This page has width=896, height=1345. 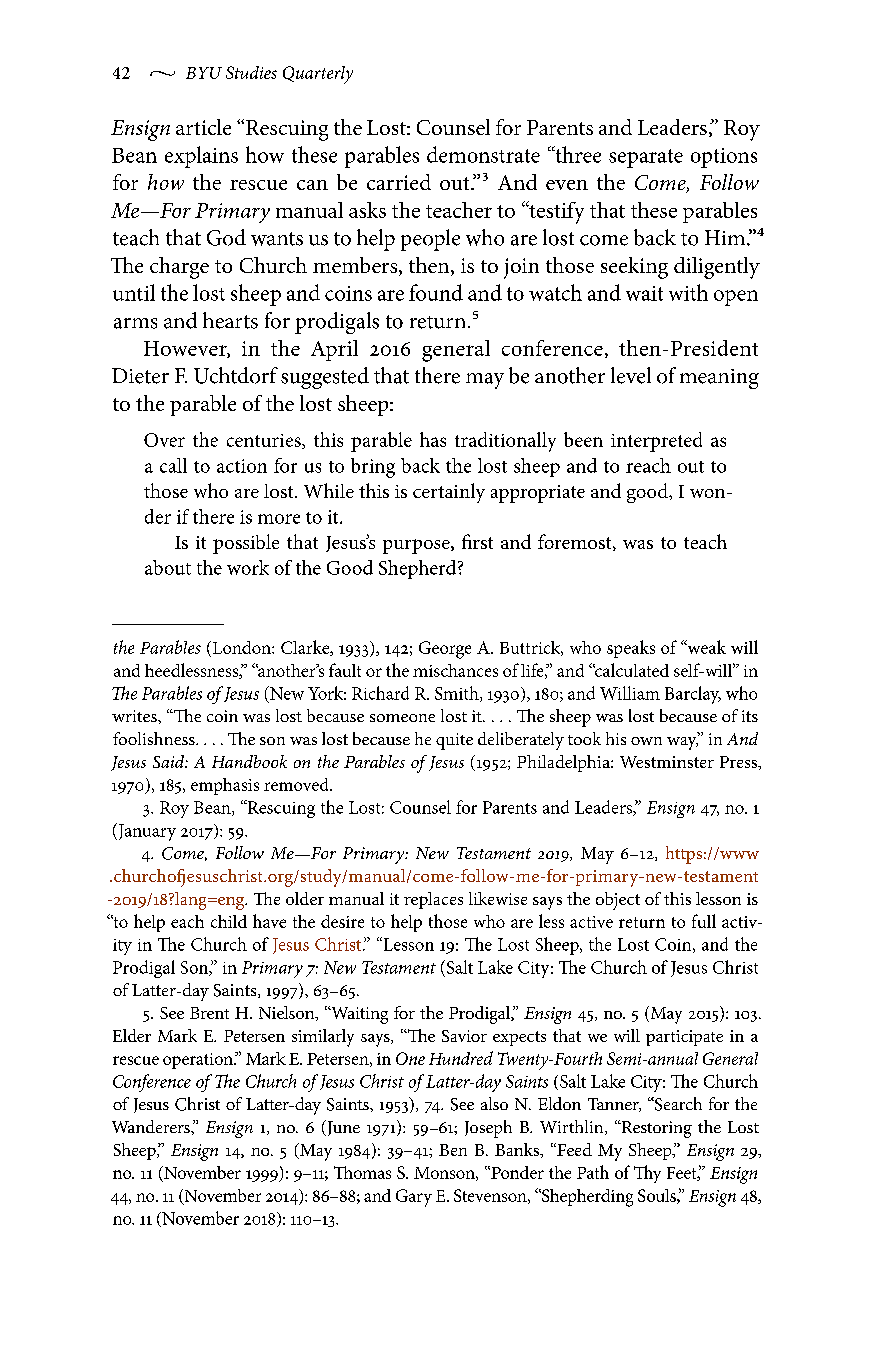 What do you see at coordinates (236, 375) in the page?
I see `Uchtdorf` at bounding box center [236, 375].
